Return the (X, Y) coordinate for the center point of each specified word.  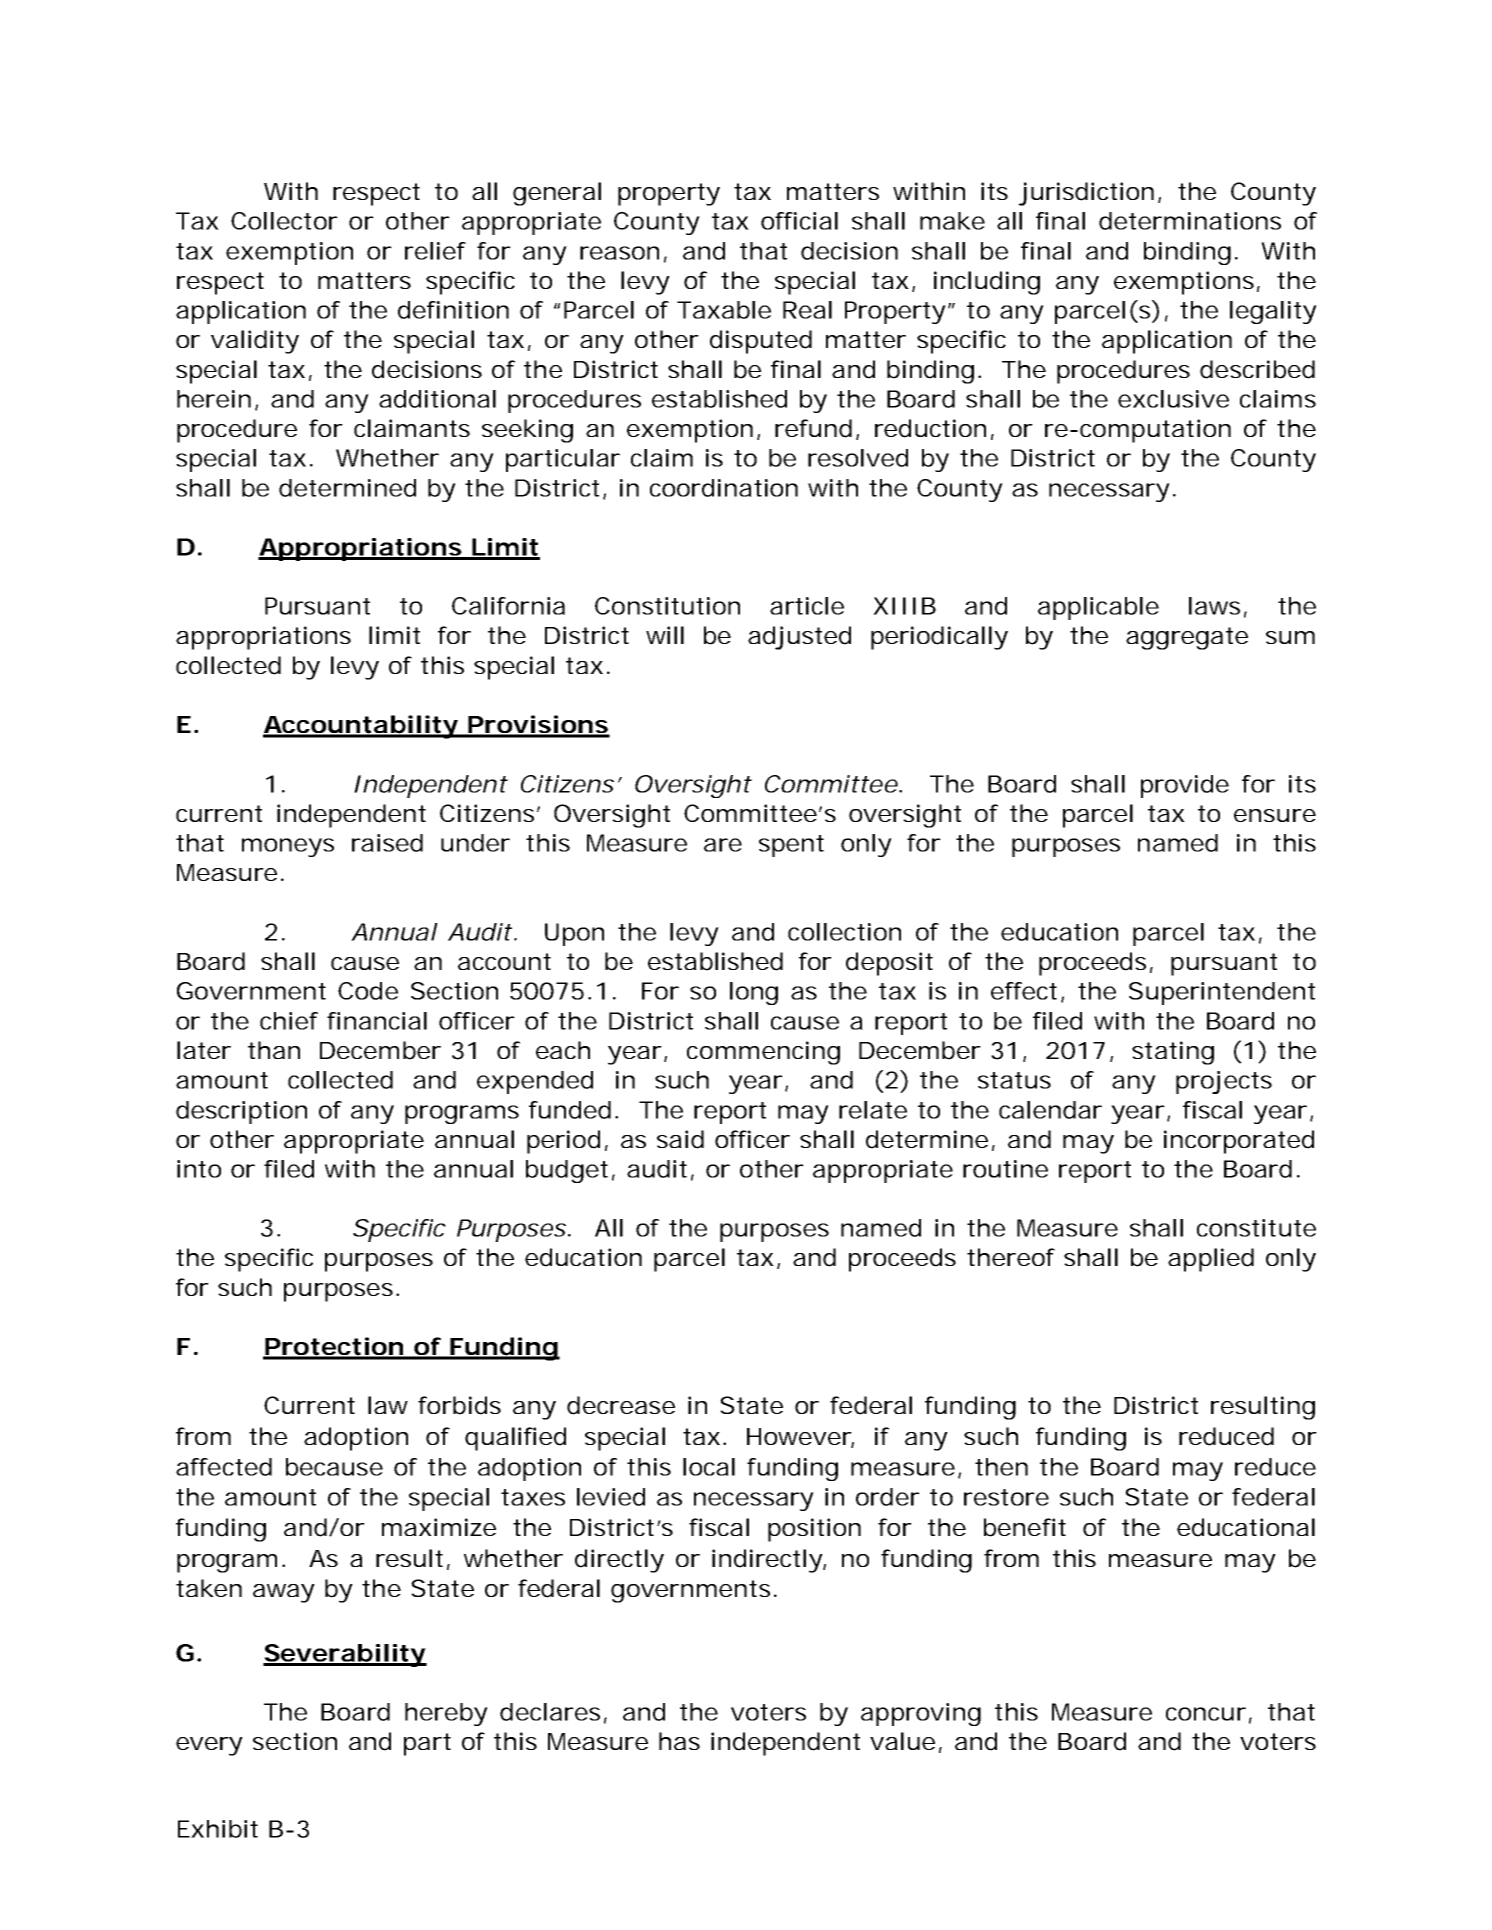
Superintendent (1222, 993)
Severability (345, 1655)
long (754, 993)
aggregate (1187, 638)
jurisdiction (1089, 194)
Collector (284, 221)
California (508, 606)
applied (1211, 1260)
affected (224, 1467)
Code (368, 991)
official (799, 221)
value (906, 1742)
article (807, 606)
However (800, 1438)
